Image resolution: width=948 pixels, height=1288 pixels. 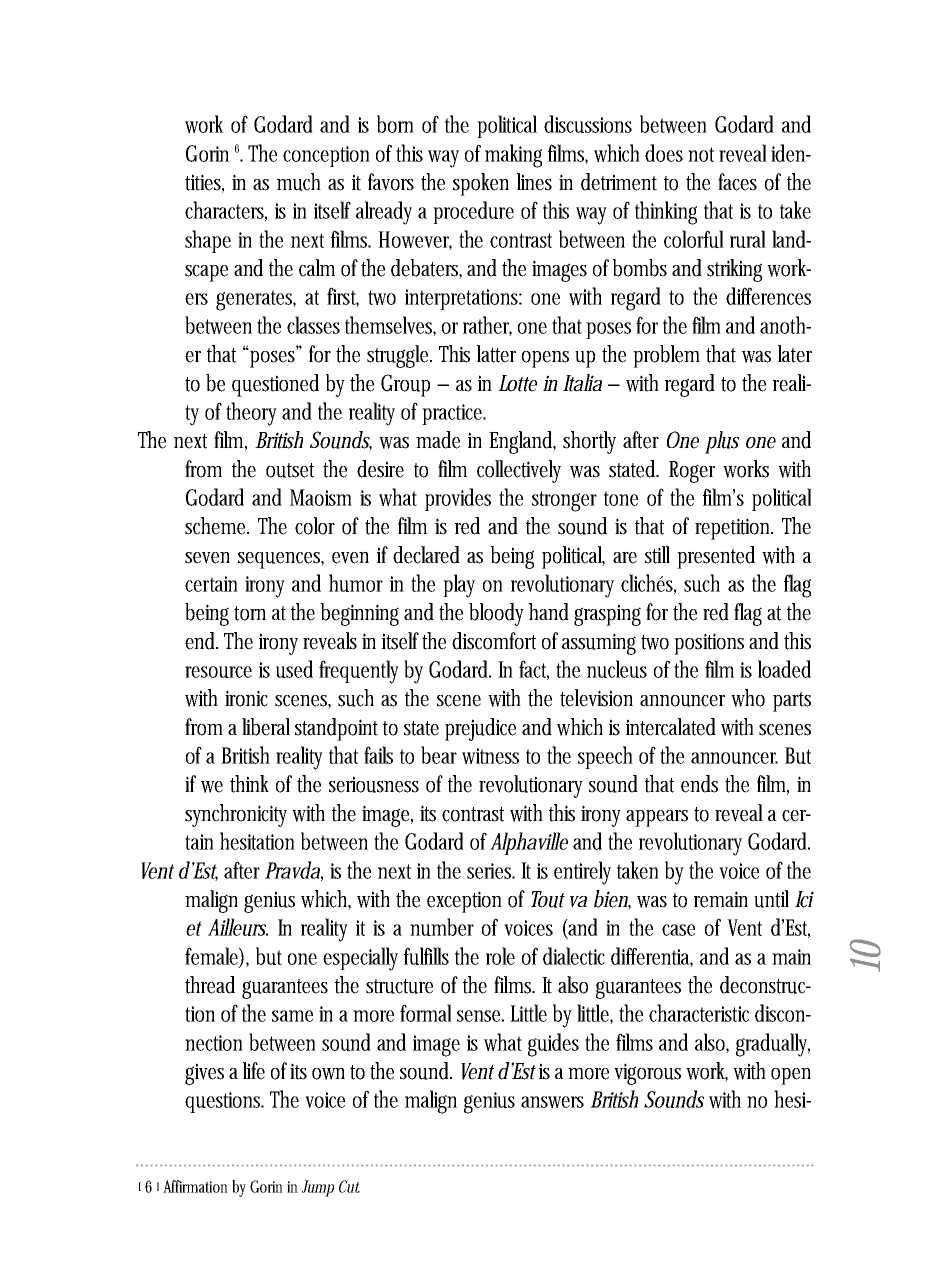 I want to click on much, so click(x=299, y=182).
